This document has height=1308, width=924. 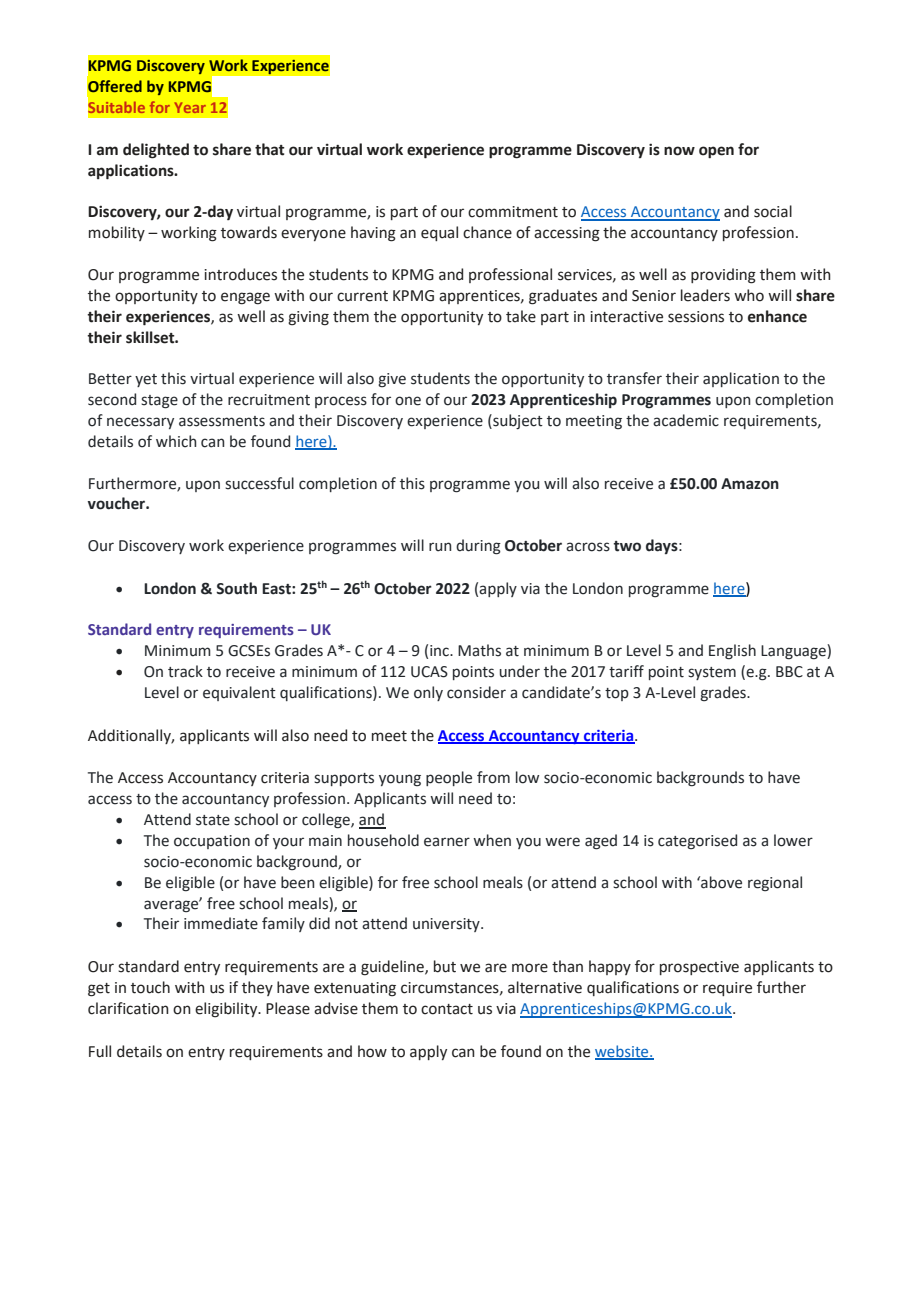 What do you see at coordinates (699, 968) in the document?
I see `prospective` at bounding box center [699, 968].
